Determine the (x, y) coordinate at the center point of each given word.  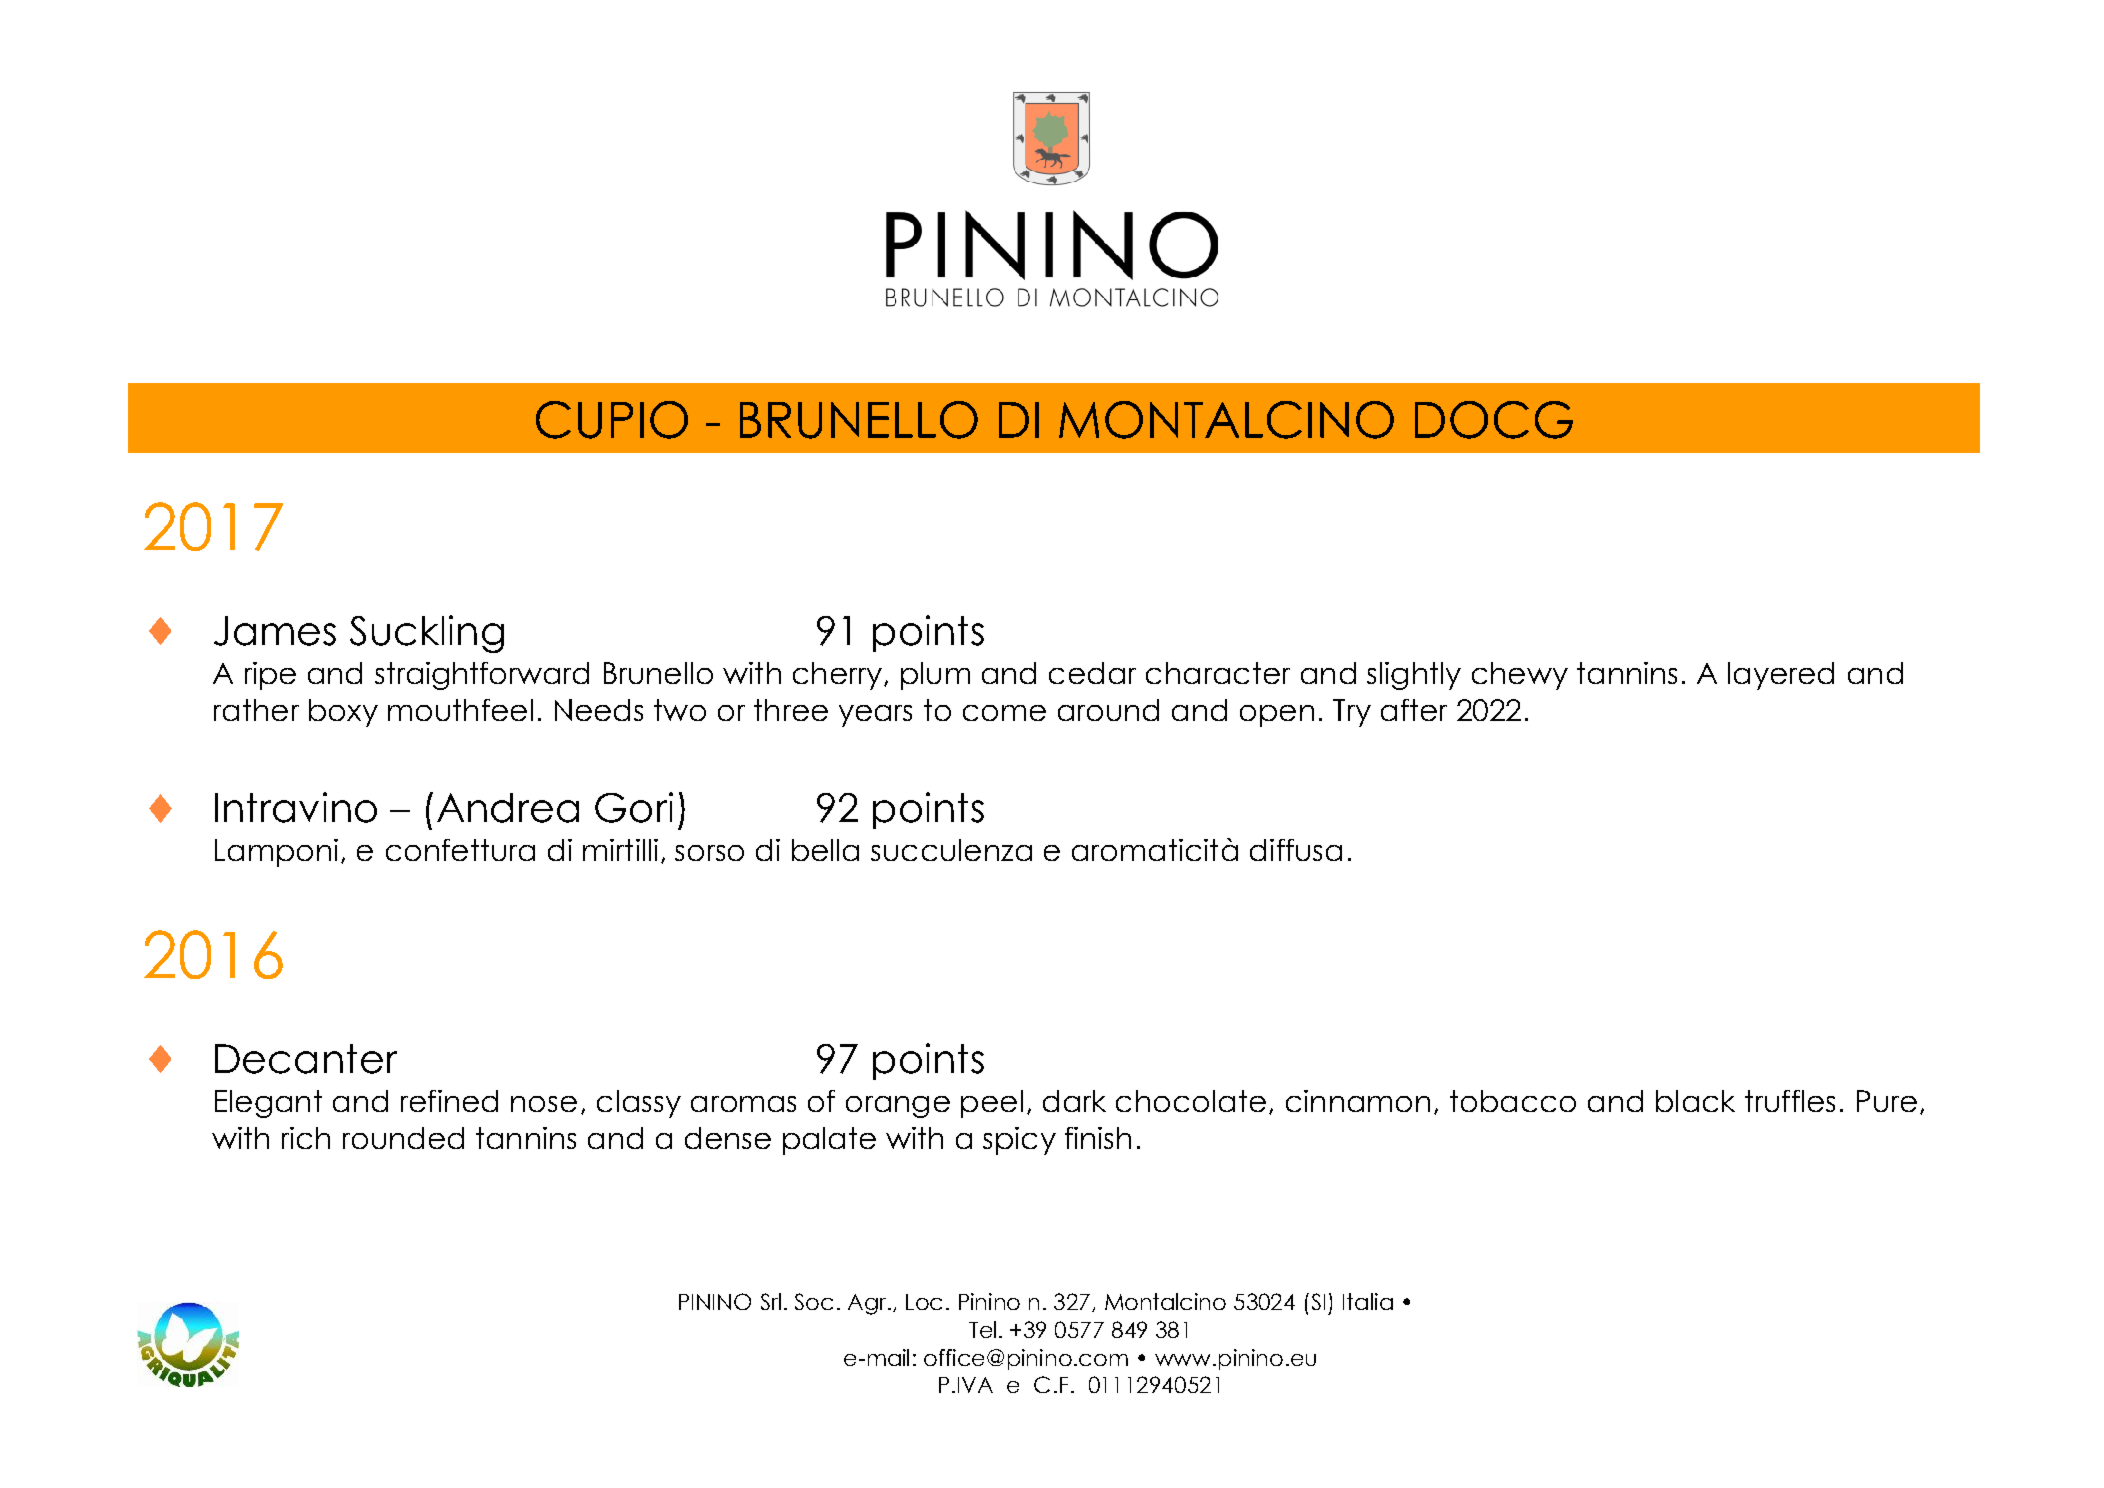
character (1218, 673)
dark (1074, 1101)
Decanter (306, 1059)
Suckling (427, 634)
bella (825, 850)
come (1004, 713)
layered (1781, 676)
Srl (771, 1301)
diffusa (1296, 850)
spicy (1019, 1141)
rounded (403, 1138)
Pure (1887, 1101)
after (1414, 710)
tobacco (1513, 1101)
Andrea (508, 808)
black (1695, 1101)
